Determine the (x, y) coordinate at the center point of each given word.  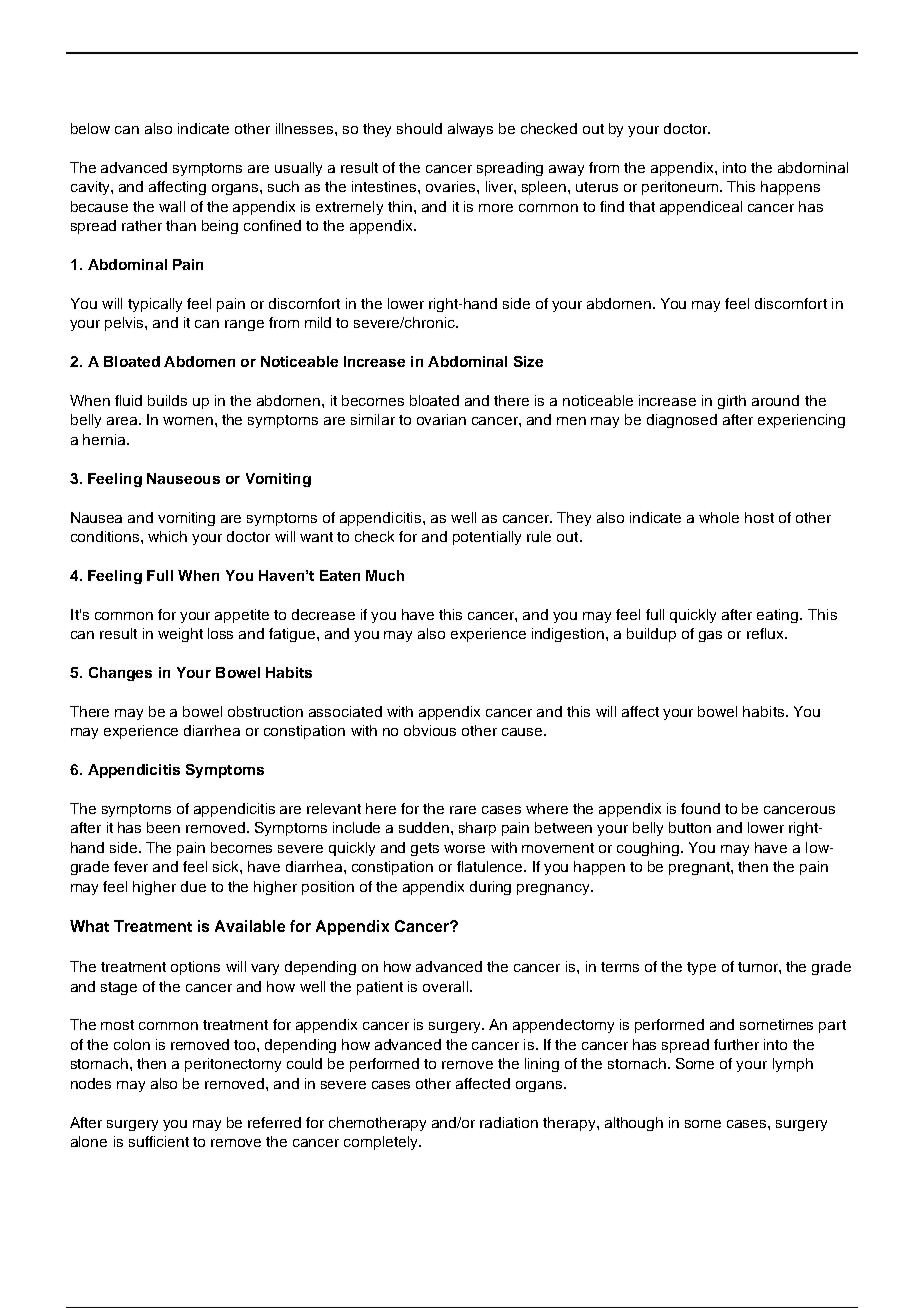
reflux (766, 633)
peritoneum (681, 188)
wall (172, 206)
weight (180, 635)
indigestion (569, 635)
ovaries (452, 186)
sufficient (159, 1141)
